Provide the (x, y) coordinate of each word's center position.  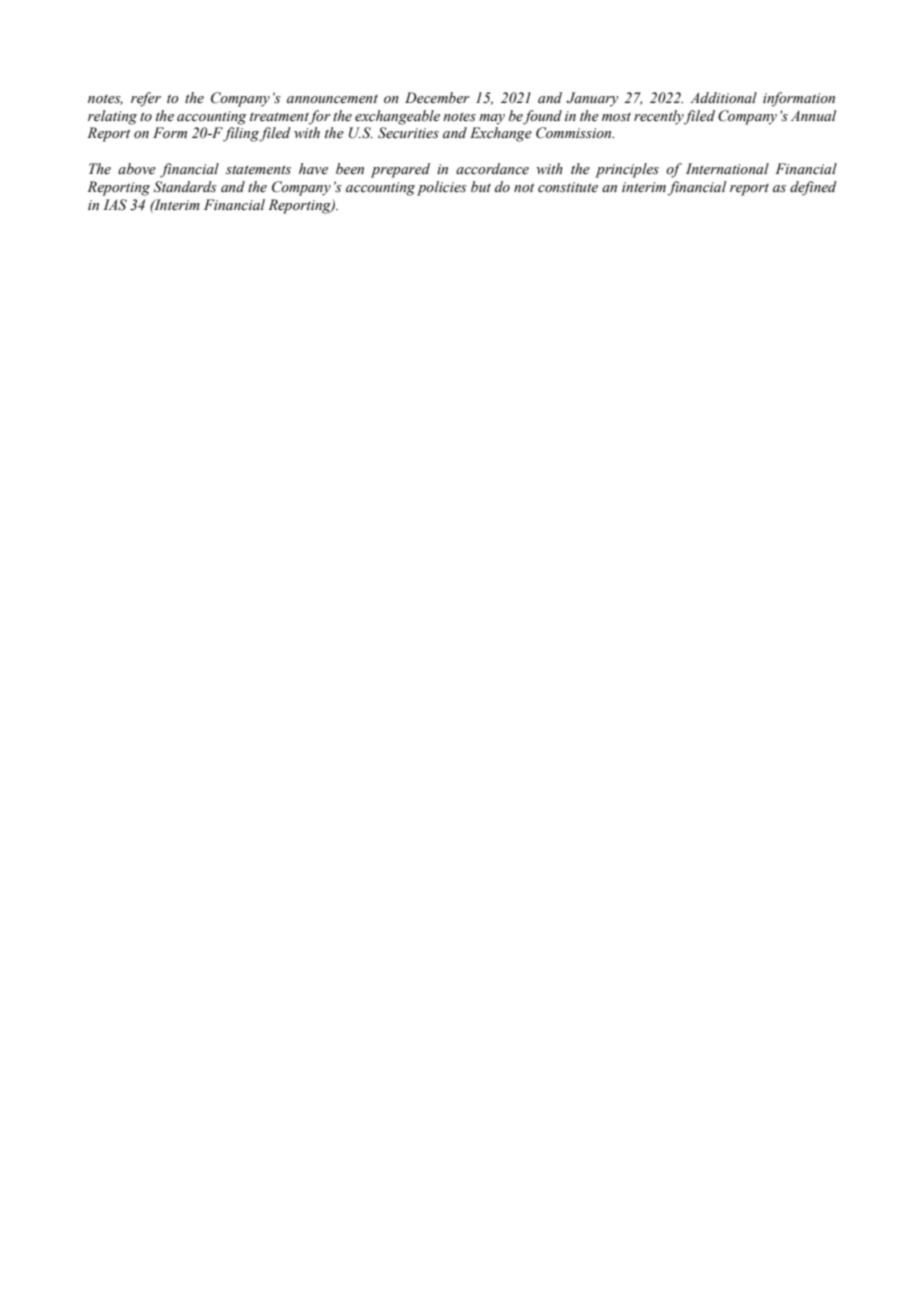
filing (241, 134)
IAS (115, 204)
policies (442, 188)
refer (146, 99)
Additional (723, 98)
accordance (492, 169)
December (437, 98)
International (727, 168)
